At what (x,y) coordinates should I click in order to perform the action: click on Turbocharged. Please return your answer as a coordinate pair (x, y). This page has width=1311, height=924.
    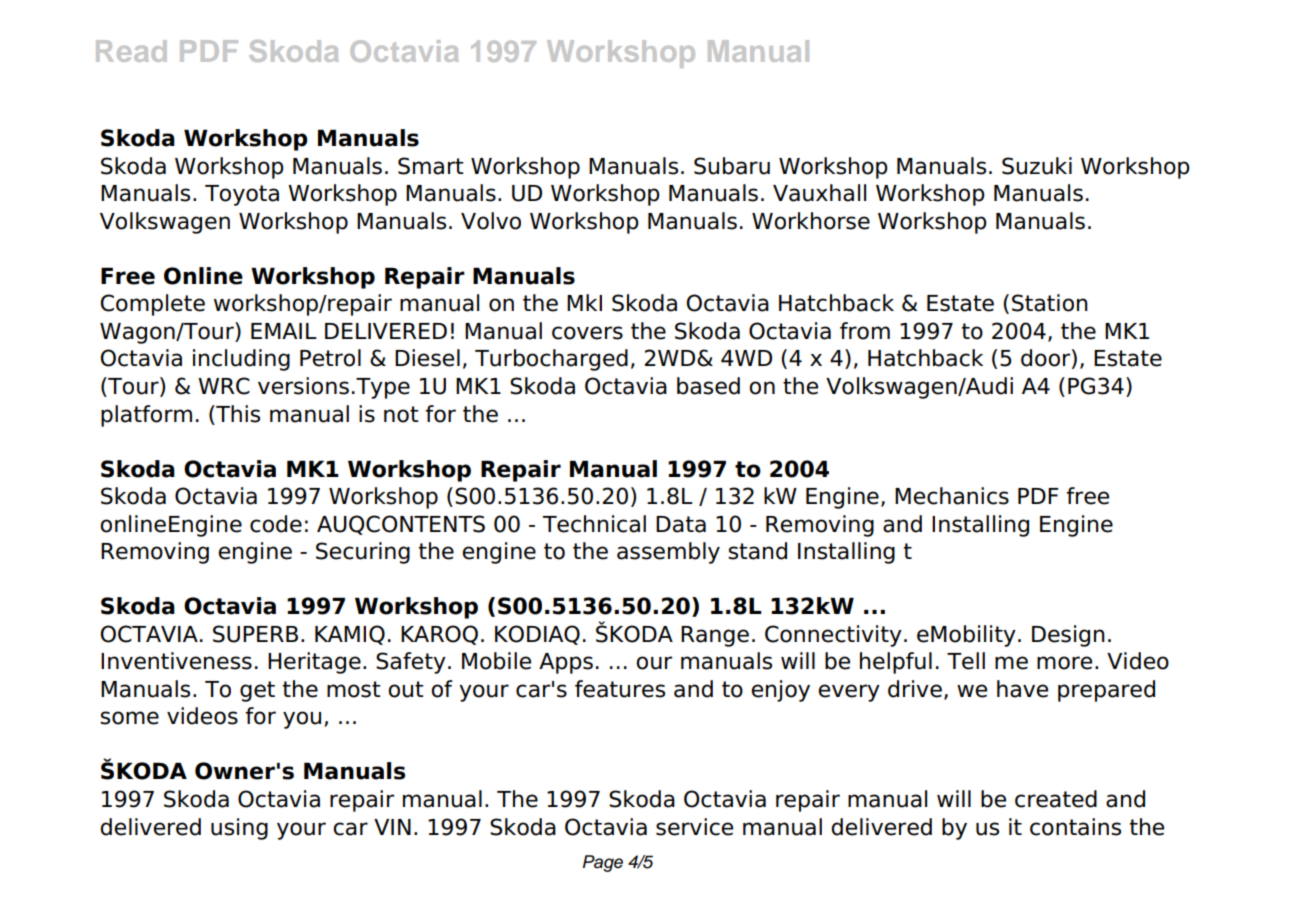
    Looking at the image, I should click on (551, 360).
